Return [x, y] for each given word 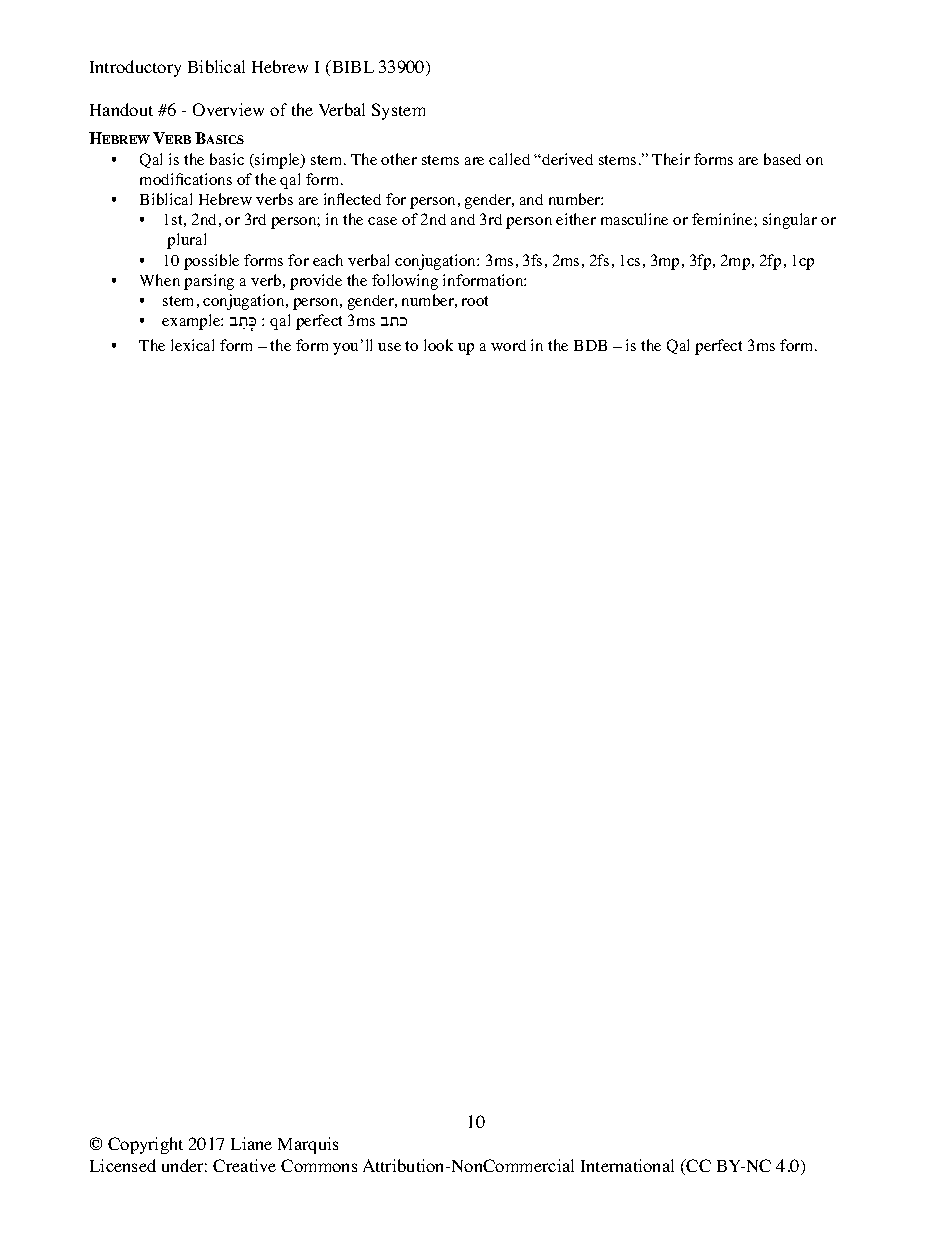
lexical [192, 345]
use [389, 347]
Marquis [308, 1145]
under [184, 1165]
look [438, 345]
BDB [590, 345]
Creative [244, 1165]
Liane [251, 1143]
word [508, 345]
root [475, 301]
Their [671, 159]
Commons [319, 1165]
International [627, 1165]
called [509, 159]
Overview [228, 109]
